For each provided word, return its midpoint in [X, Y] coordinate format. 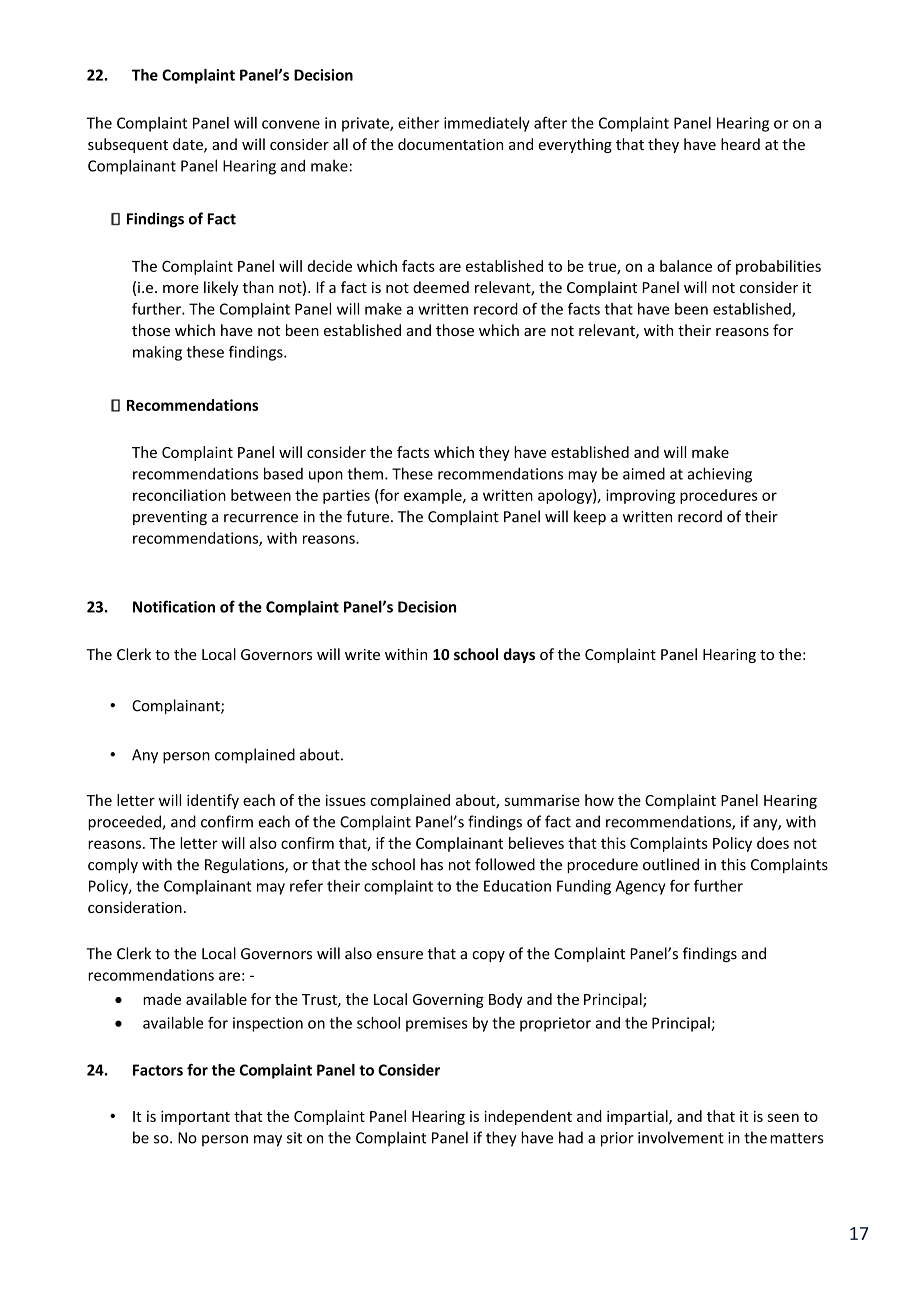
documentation [450, 144]
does [773, 843]
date [189, 145]
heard [740, 144]
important [195, 1118]
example [434, 496]
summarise [542, 800]
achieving [719, 475]
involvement [681, 1137]
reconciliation [179, 495]
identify [213, 801]
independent [528, 1117]
